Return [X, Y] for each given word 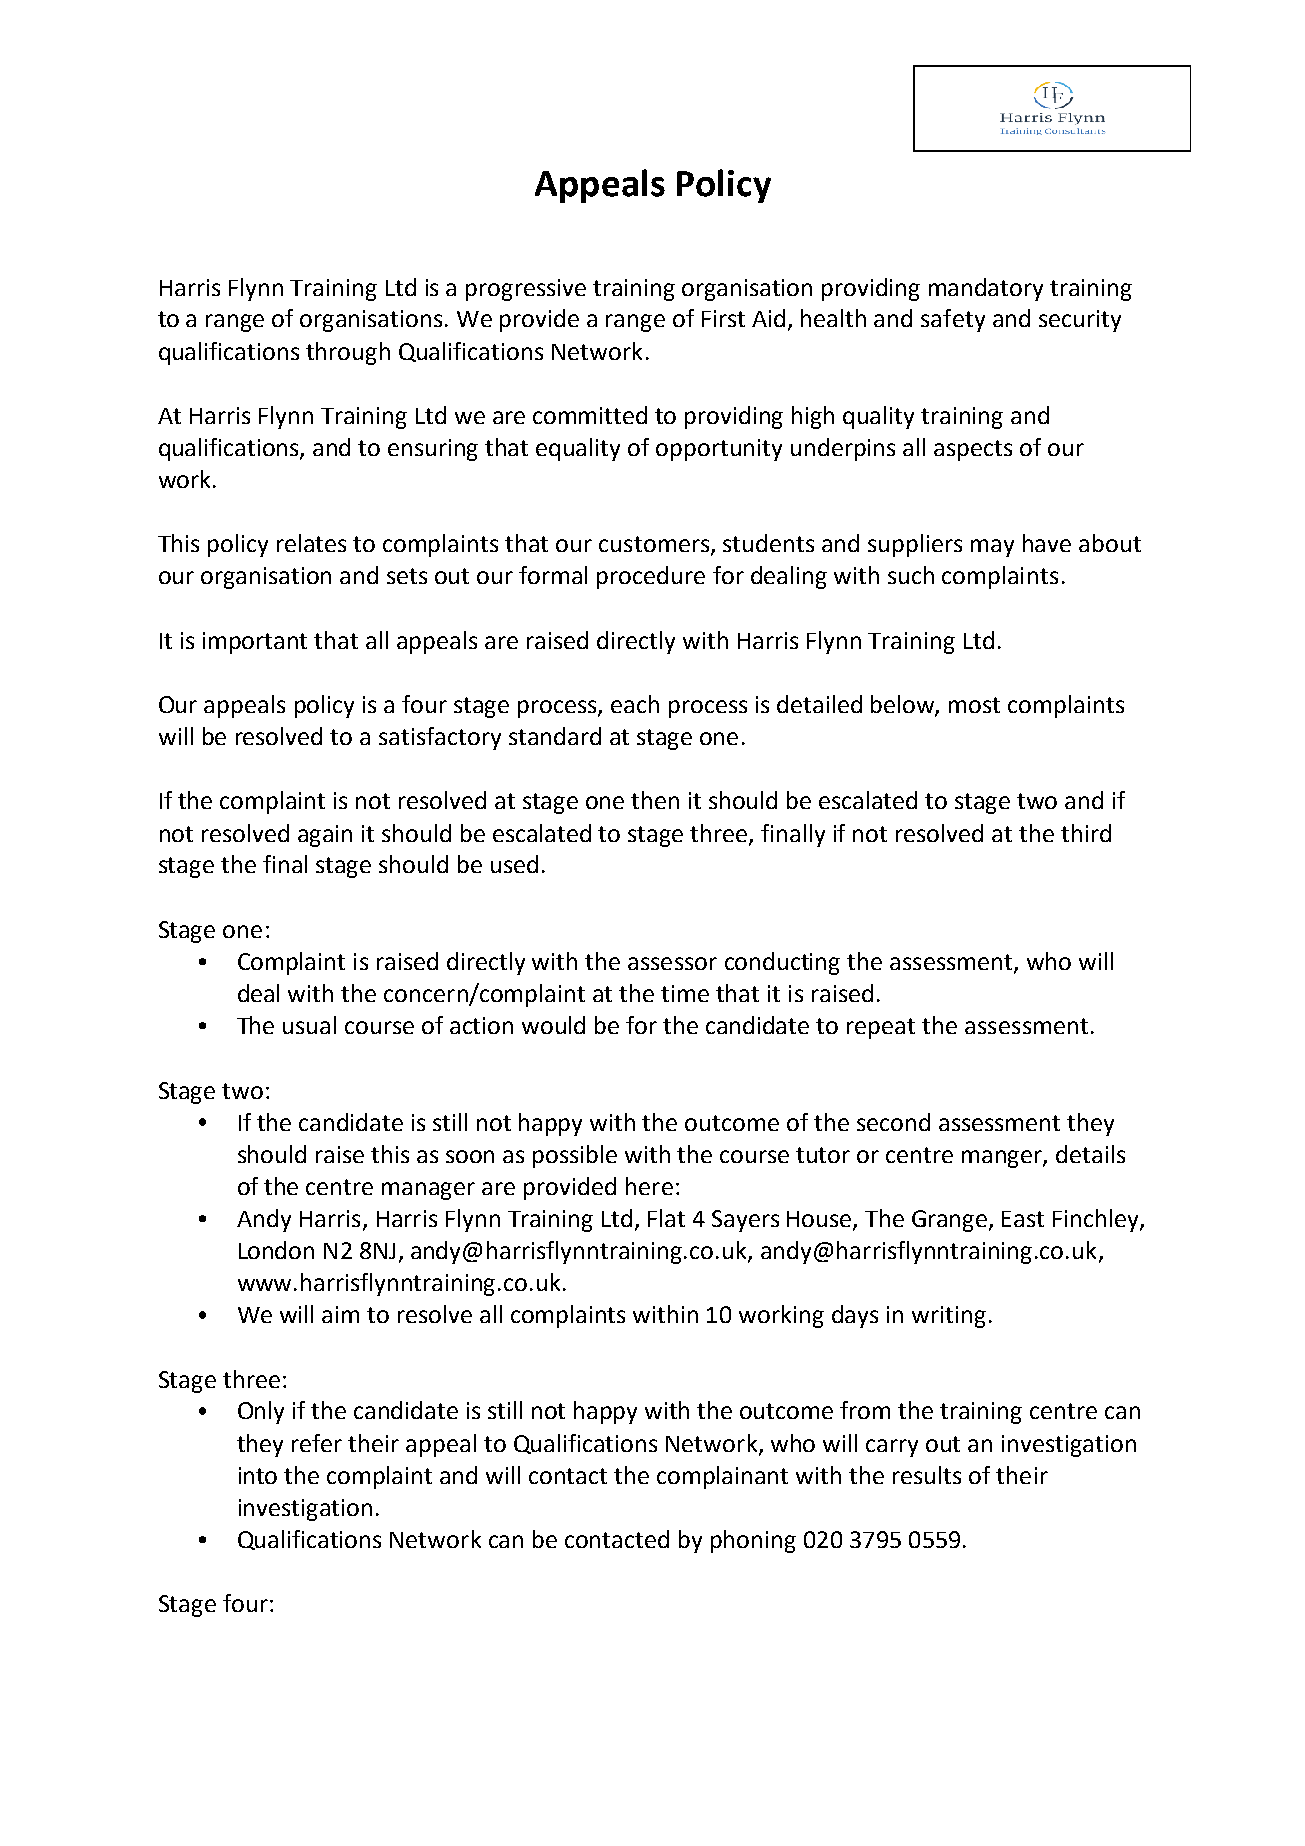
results [927, 1475]
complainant [722, 1477]
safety [953, 320]
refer [317, 1443]
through [348, 353]
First [723, 318]
